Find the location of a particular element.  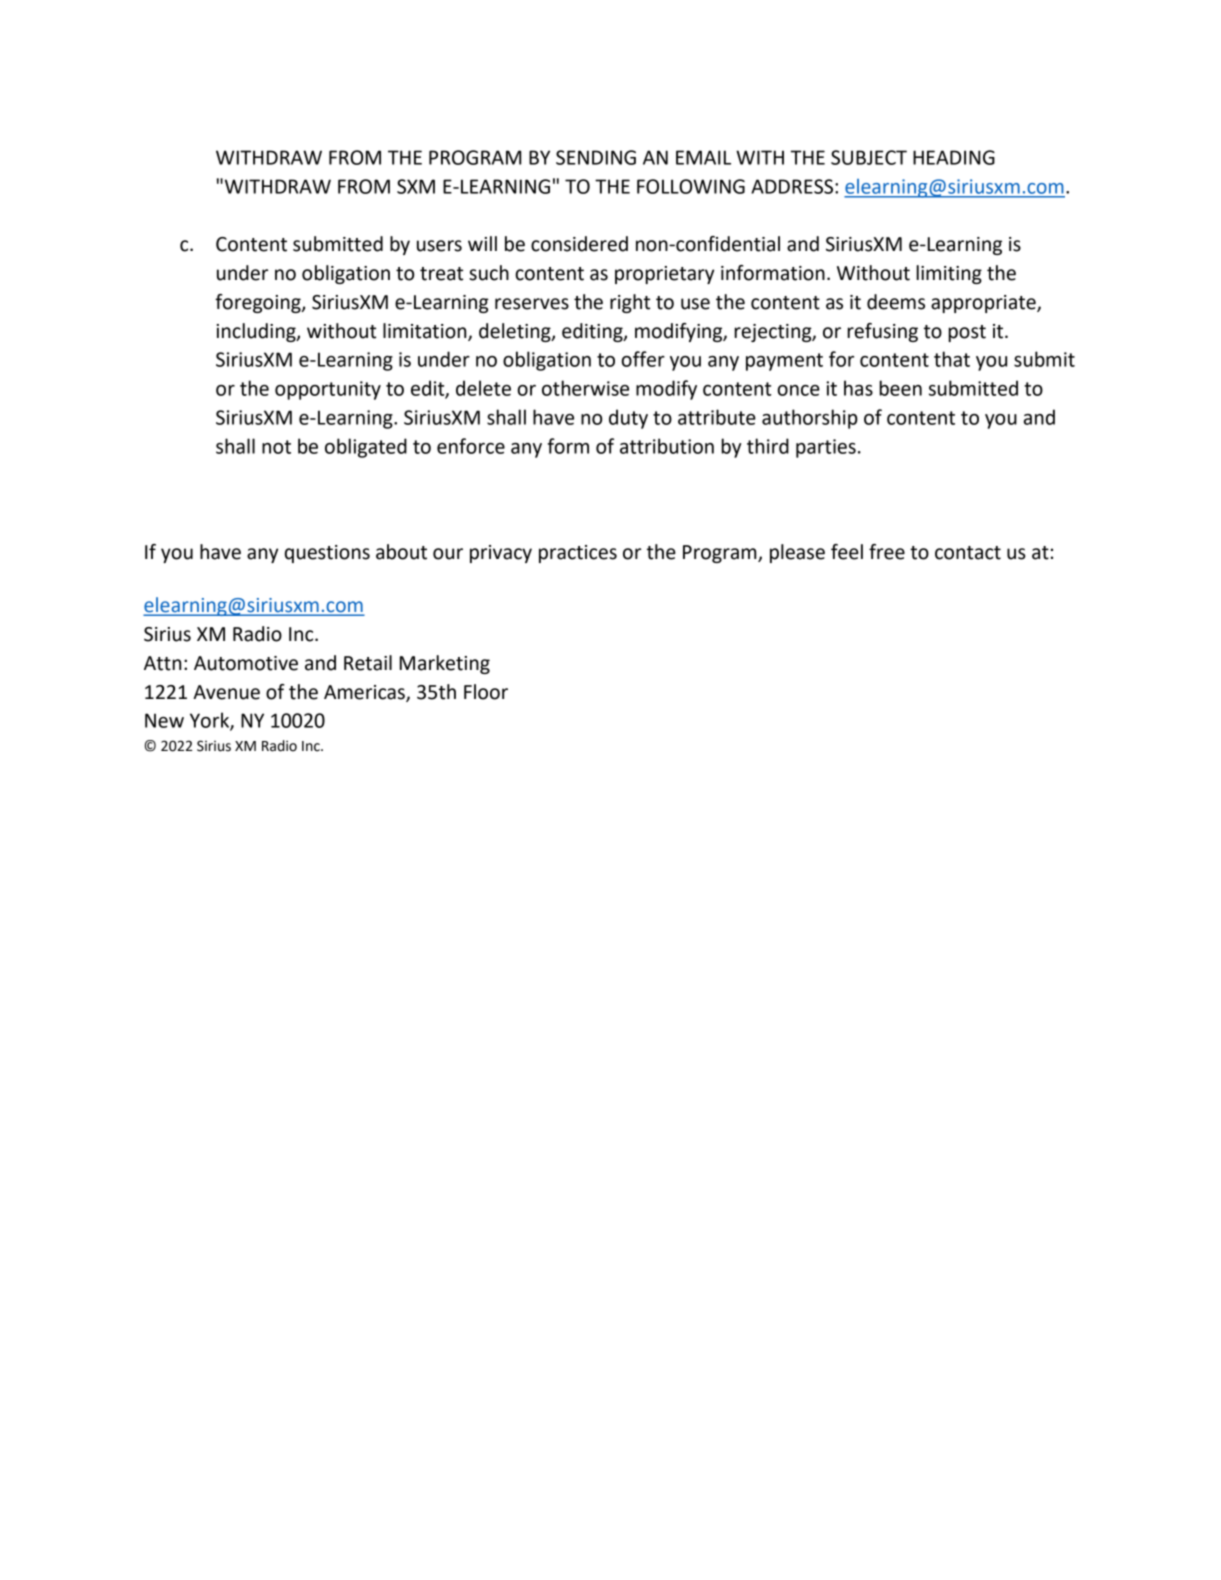

offer is located at coordinates (643, 359).
